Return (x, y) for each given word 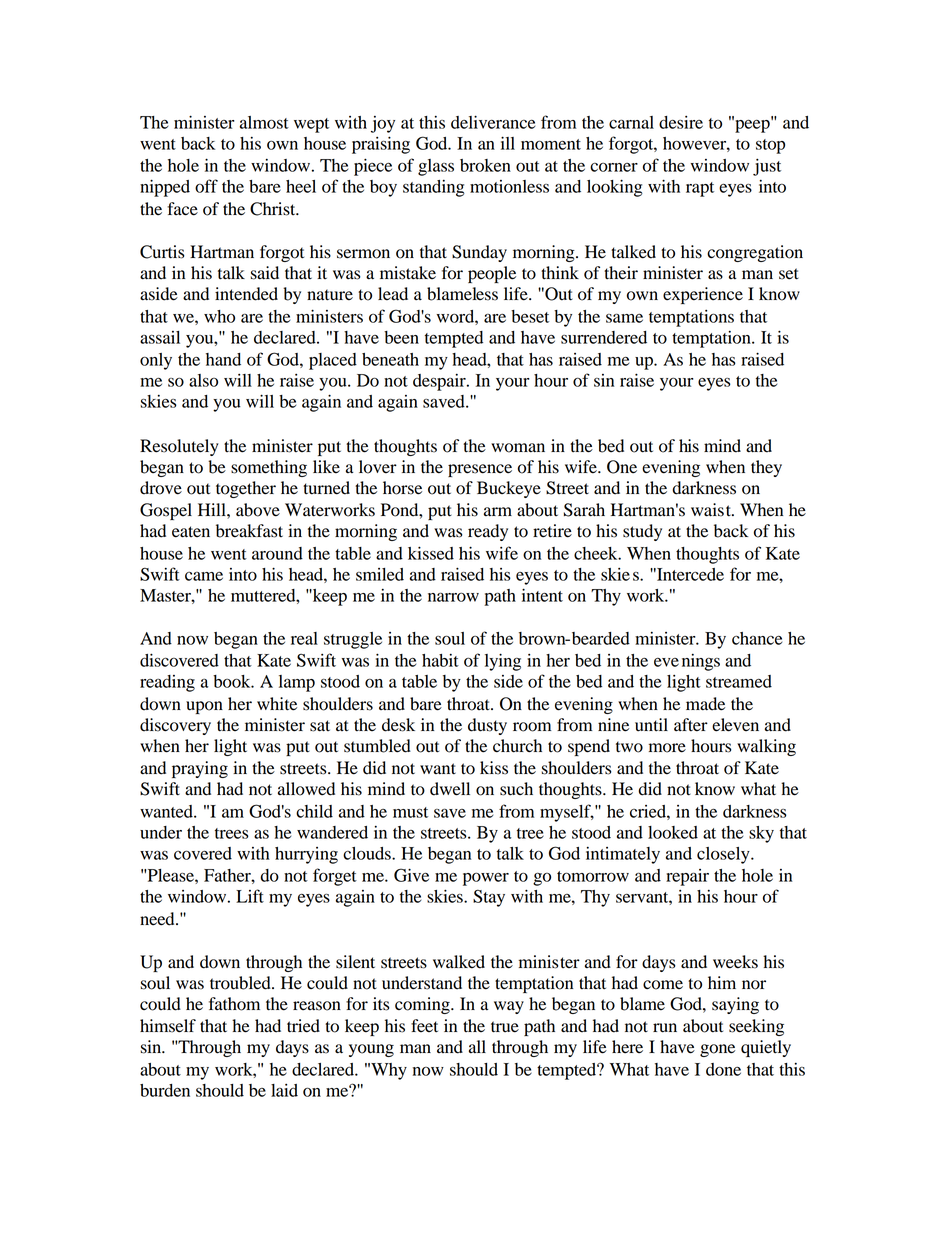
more (667, 748)
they (766, 468)
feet (424, 1026)
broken (485, 165)
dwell (450, 789)
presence (480, 470)
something (269, 468)
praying (200, 769)
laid (284, 1090)
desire (681, 122)
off (206, 186)
